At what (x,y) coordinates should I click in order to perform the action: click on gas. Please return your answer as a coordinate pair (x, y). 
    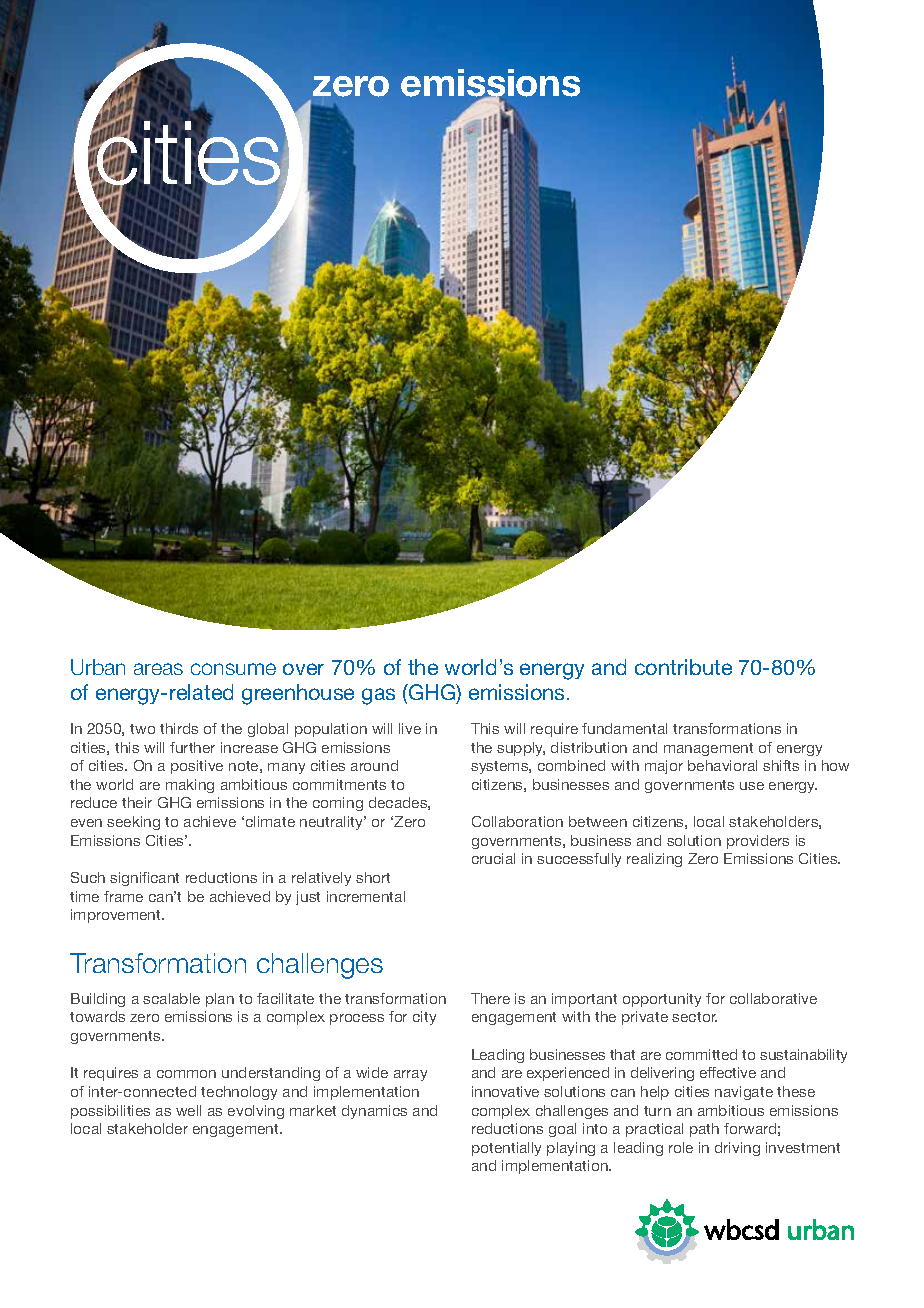
    Looking at the image, I should click on (378, 696).
